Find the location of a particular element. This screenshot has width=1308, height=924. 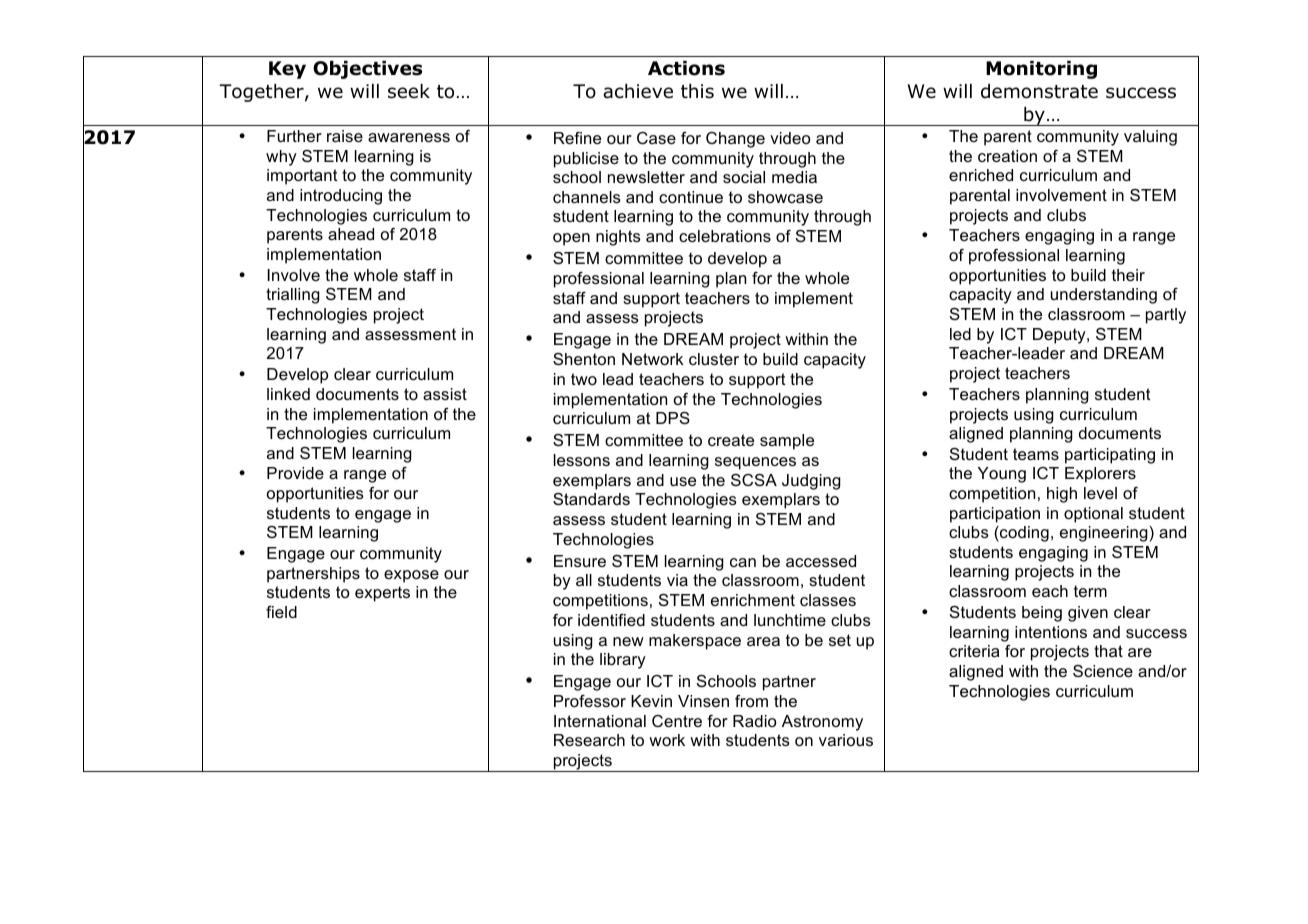

Provide is located at coordinates (295, 473).
